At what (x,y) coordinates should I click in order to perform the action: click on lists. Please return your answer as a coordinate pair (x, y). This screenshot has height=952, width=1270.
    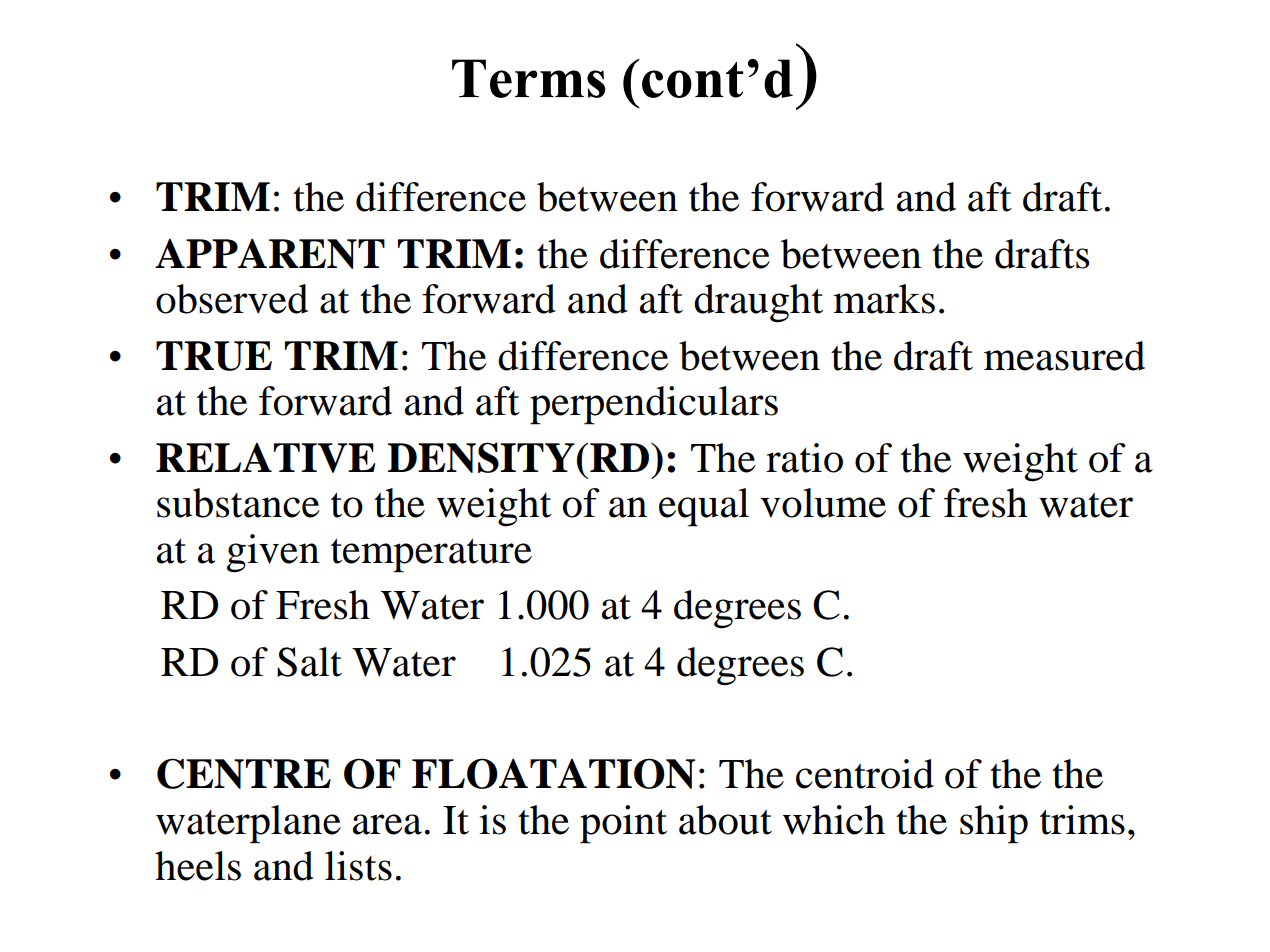
    Looking at the image, I should click on (358, 866).
